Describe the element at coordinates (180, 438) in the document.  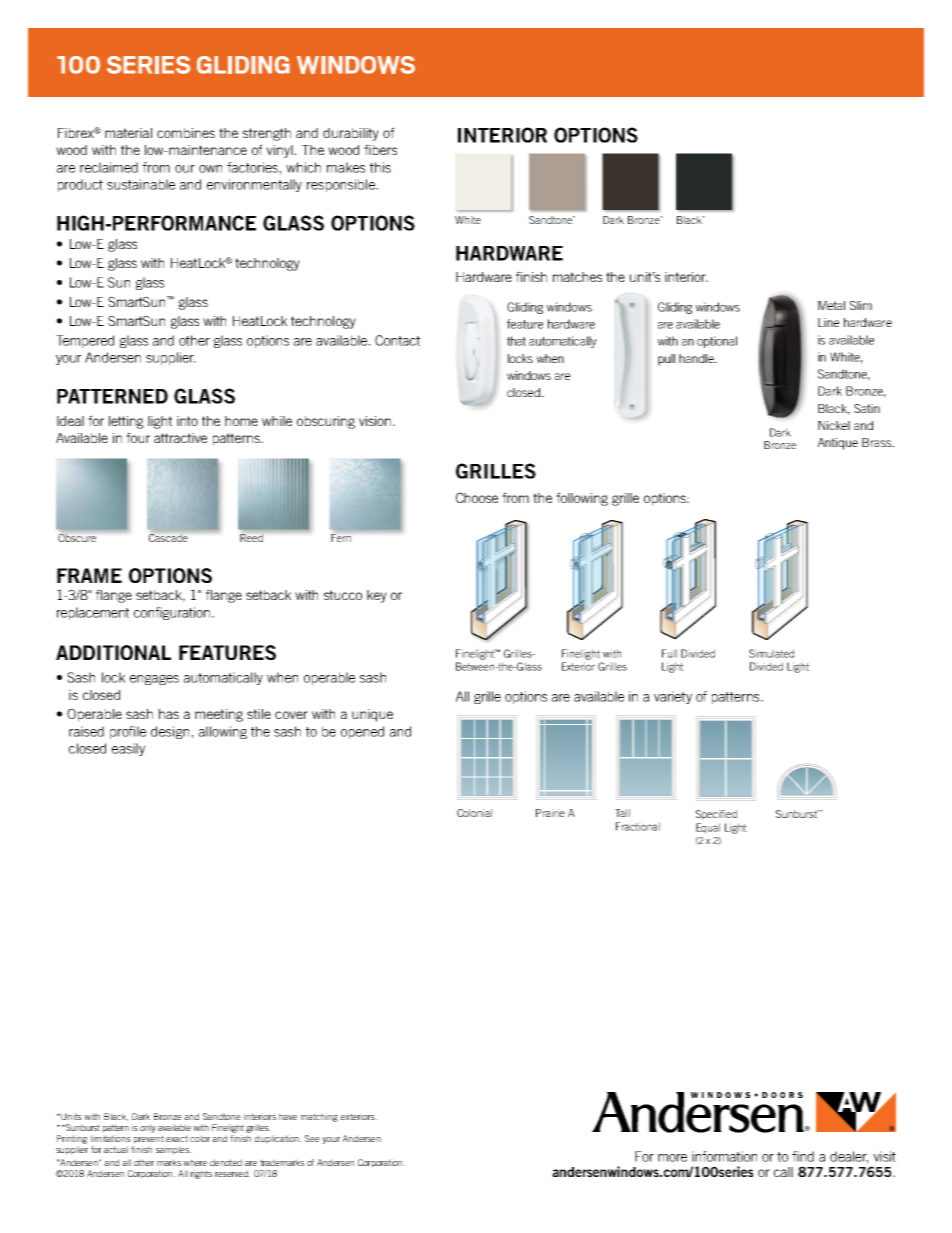
I see `attractive` at that location.
